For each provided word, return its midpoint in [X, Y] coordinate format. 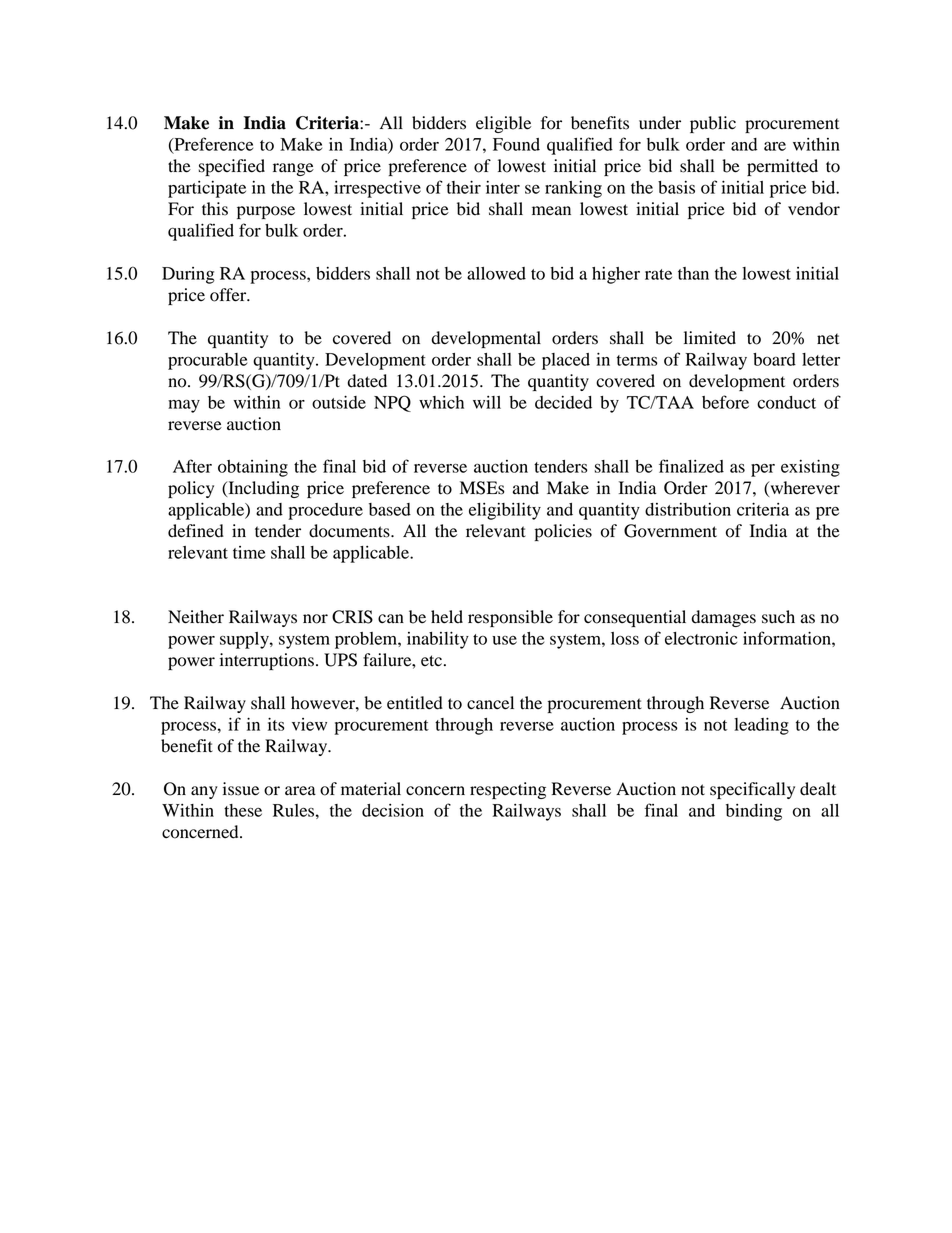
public [713, 124]
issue [241, 789]
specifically [752, 790]
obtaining [253, 468]
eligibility [505, 511]
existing [810, 468]
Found [516, 144]
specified [232, 167]
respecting [508, 790]
